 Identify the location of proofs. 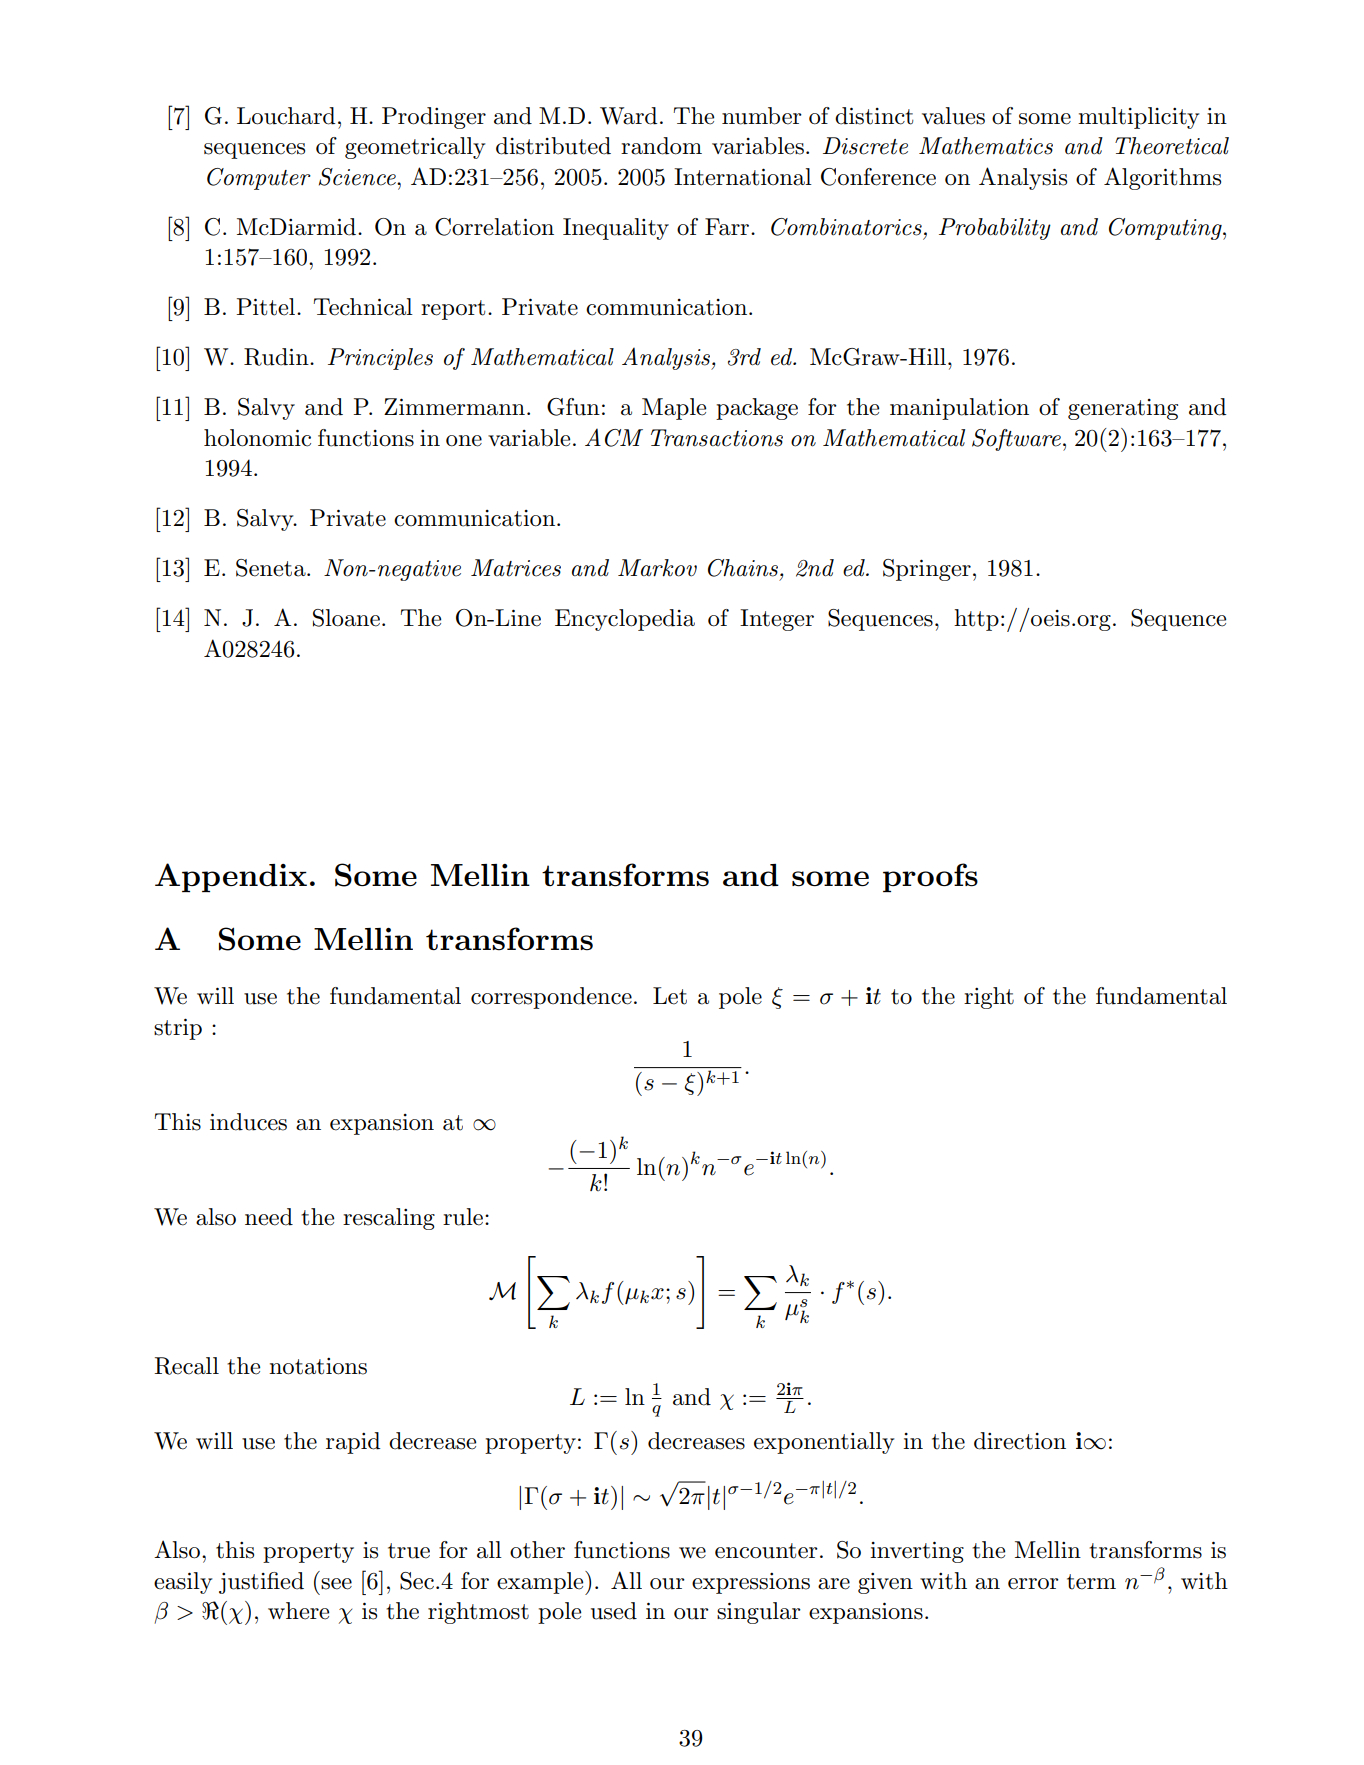
(930, 877).
